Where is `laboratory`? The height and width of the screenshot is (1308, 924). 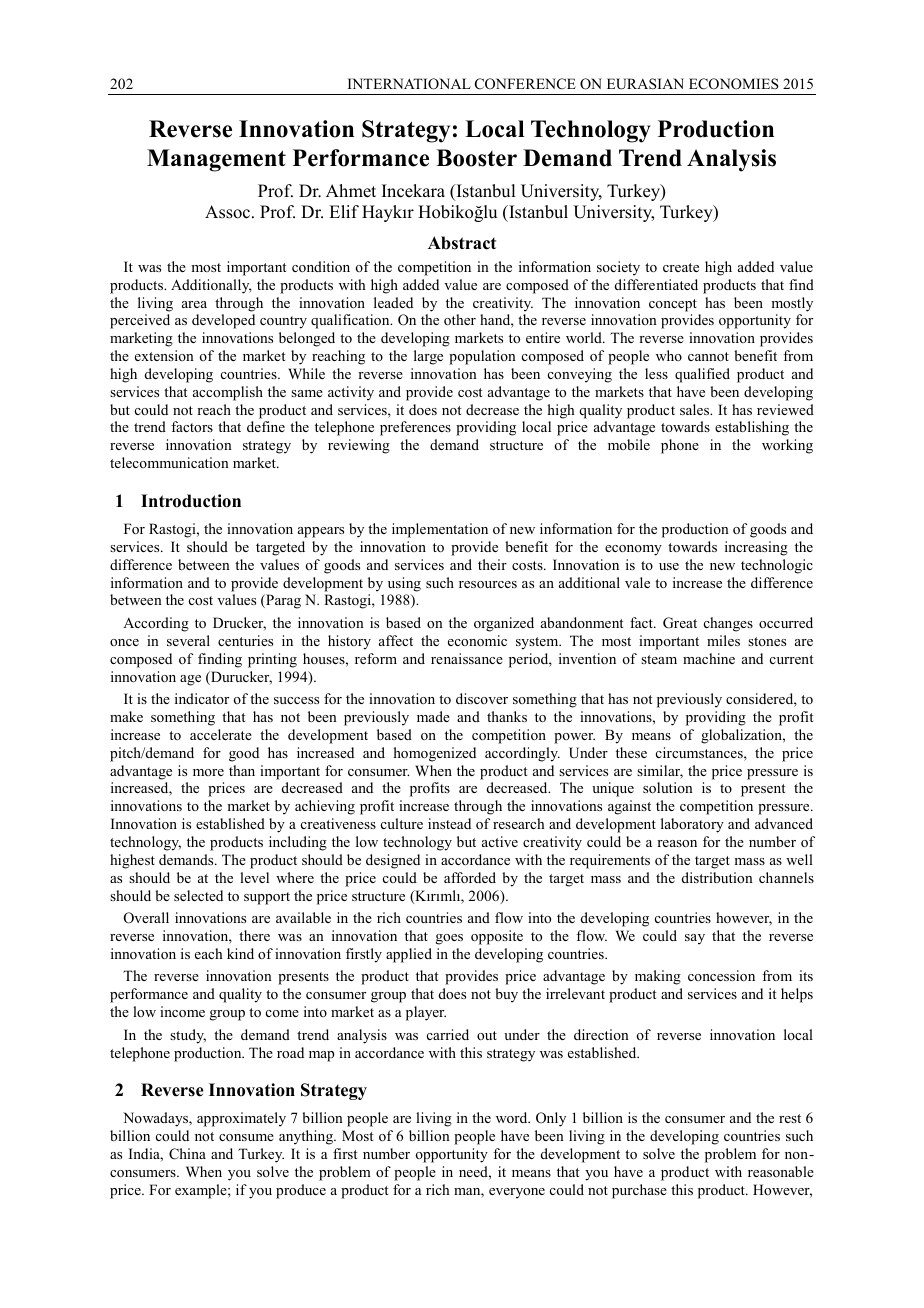
laboratory is located at coordinates (692, 825).
